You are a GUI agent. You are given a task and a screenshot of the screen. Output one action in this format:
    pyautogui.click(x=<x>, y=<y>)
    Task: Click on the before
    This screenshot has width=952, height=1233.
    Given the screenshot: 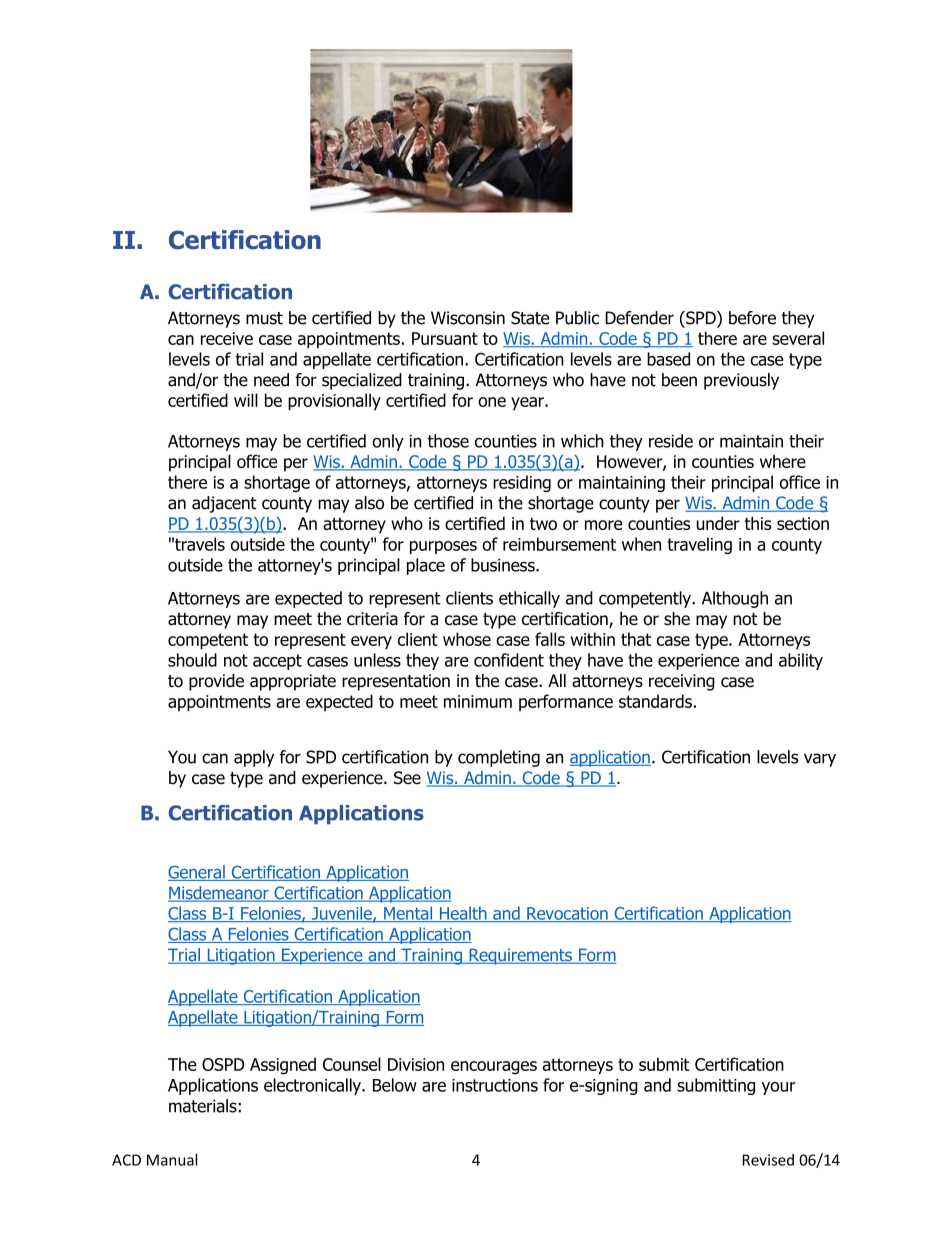 What is the action you would take?
    pyautogui.click(x=752, y=318)
